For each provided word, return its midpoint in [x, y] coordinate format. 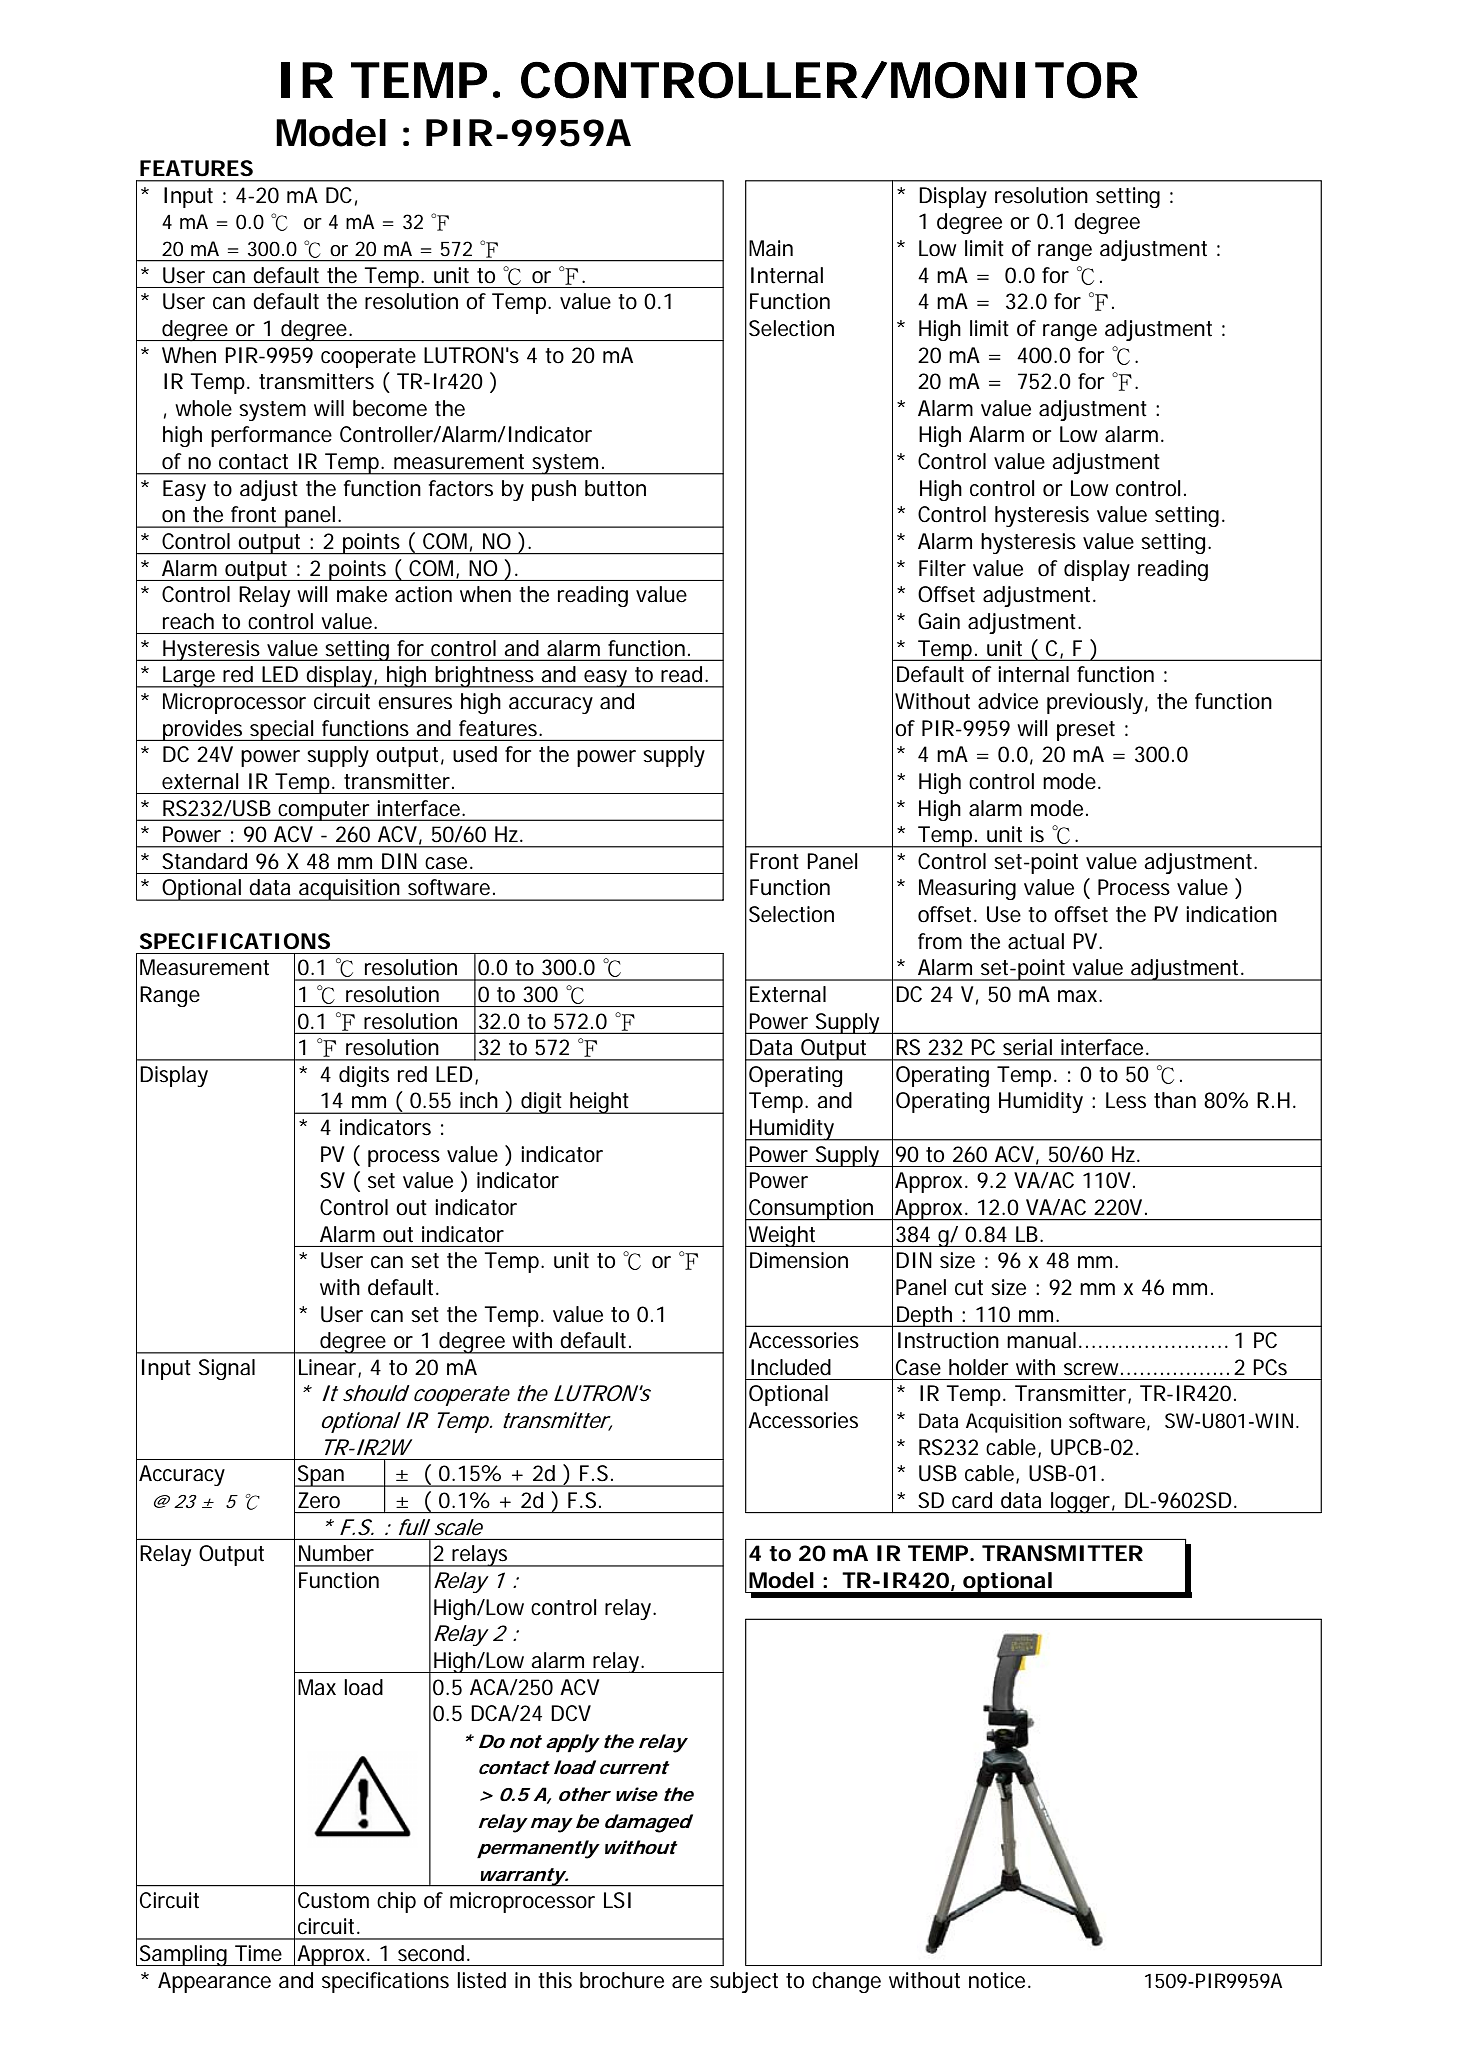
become [390, 408]
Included [791, 1367]
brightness [485, 677]
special [282, 730]
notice [997, 1980]
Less [1126, 1100]
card [972, 1500]
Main [771, 248]
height [600, 1103]
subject [744, 1982]
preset [1086, 731]
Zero [319, 1500]
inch [479, 1100]
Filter [942, 568]
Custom [333, 1900]
